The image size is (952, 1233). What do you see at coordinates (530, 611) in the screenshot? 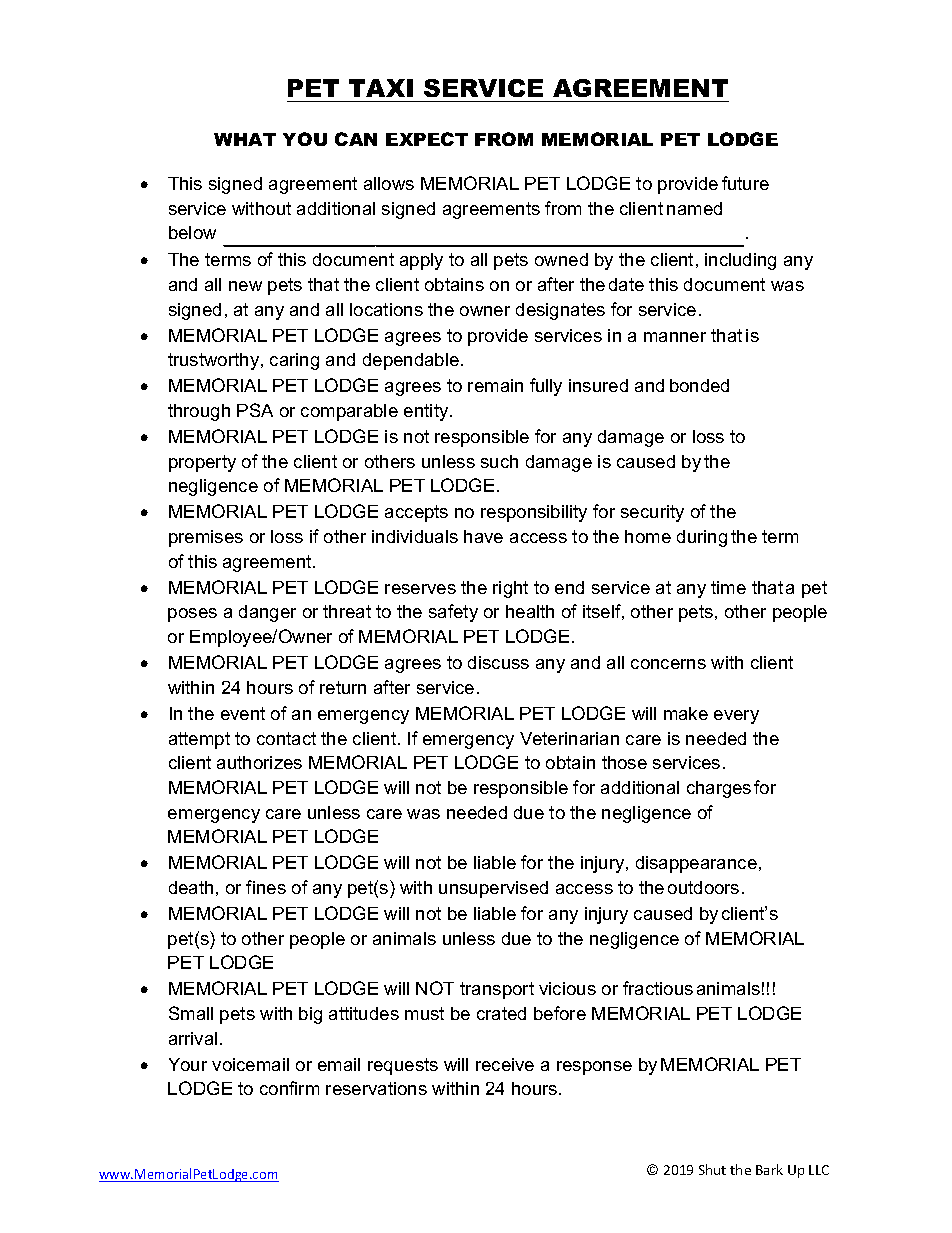
I see `health` at bounding box center [530, 611].
